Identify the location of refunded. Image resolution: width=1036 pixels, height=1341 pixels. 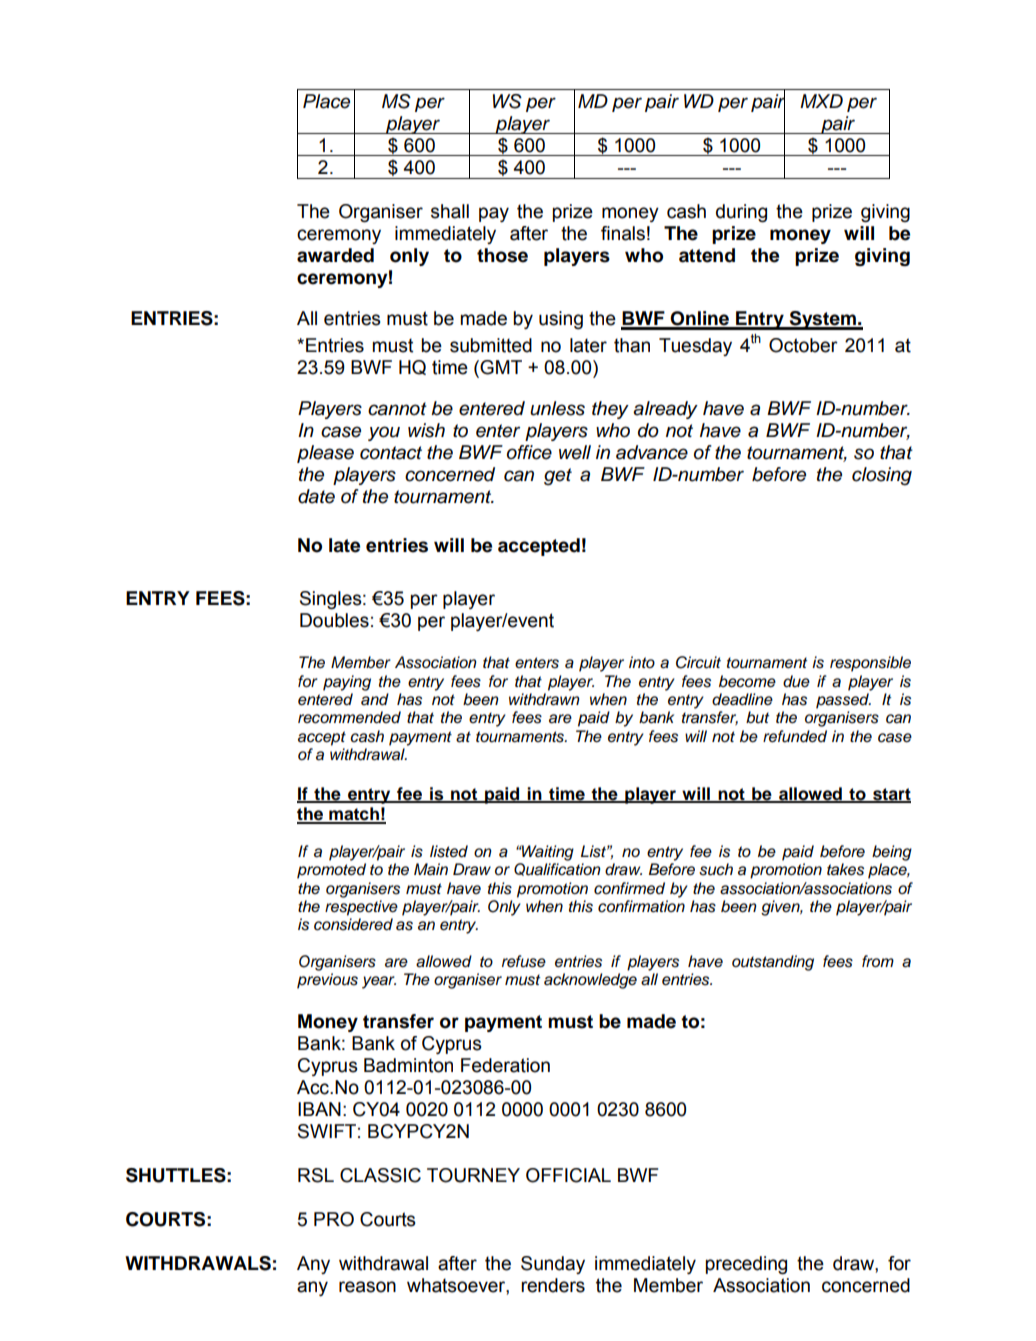
(795, 736).
